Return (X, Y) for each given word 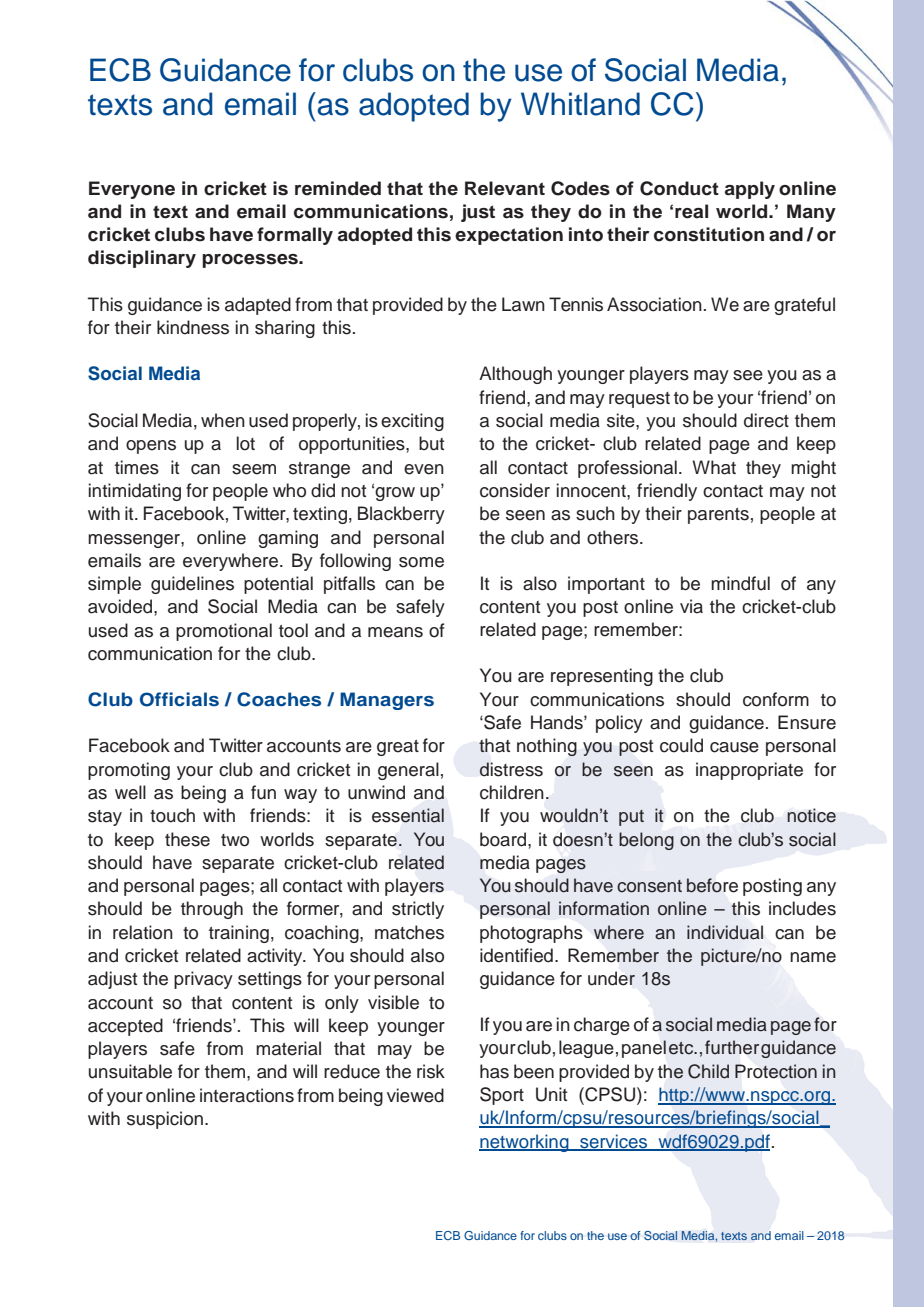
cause (734, 747)
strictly (418, 910)
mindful (740, 583)
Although (515, 375)
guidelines (192, 585)
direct (766, 420)
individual (725, 932)
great (398, 748)
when (223, 420)
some (421, 562)
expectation (509, 236)
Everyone (132, 190)
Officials (179, 699)
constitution (709, 234)
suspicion (165, 1120)
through (212, 910)
